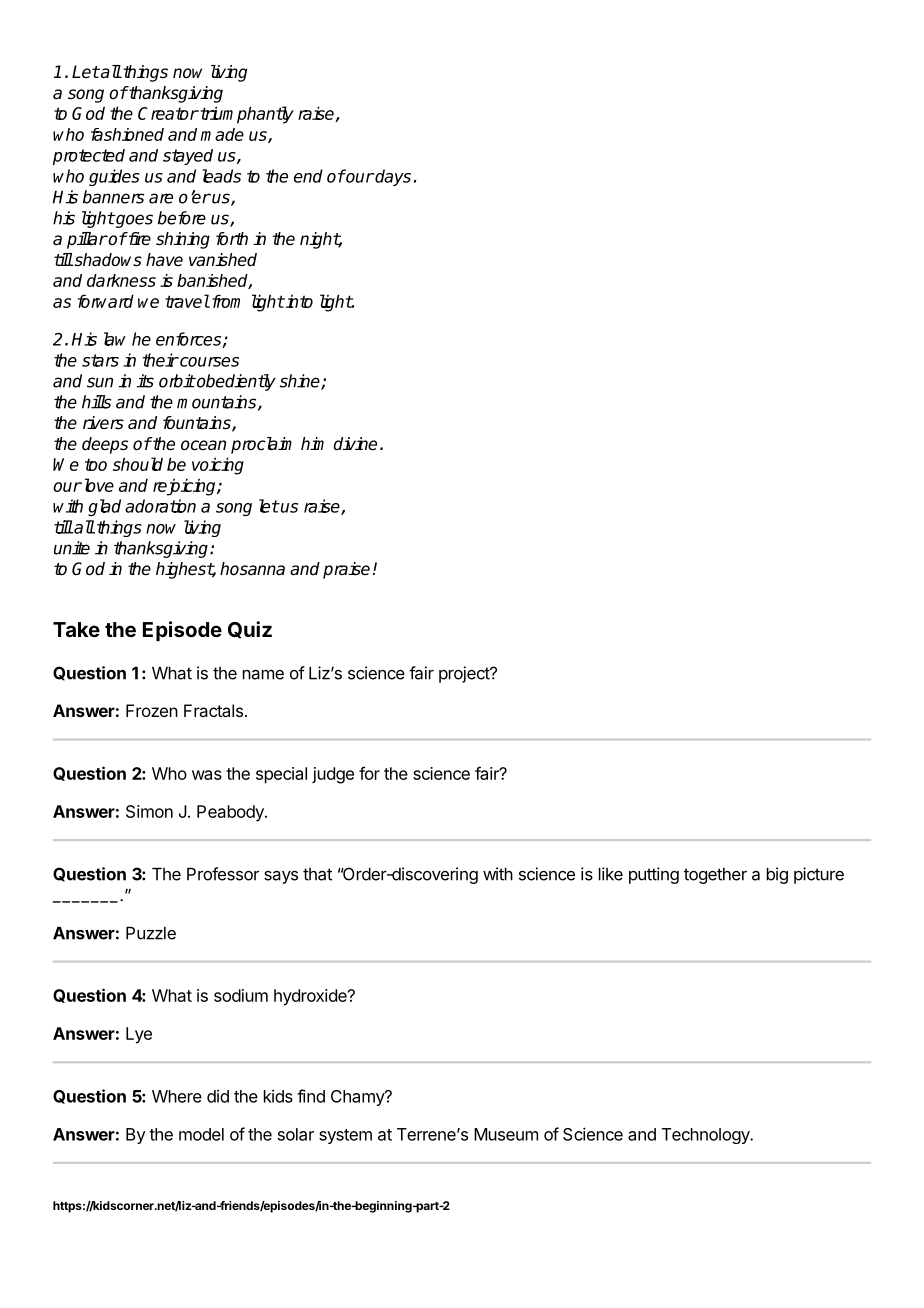 This page has width=924, height=1308. I want to click on their, so click(161, 360).
